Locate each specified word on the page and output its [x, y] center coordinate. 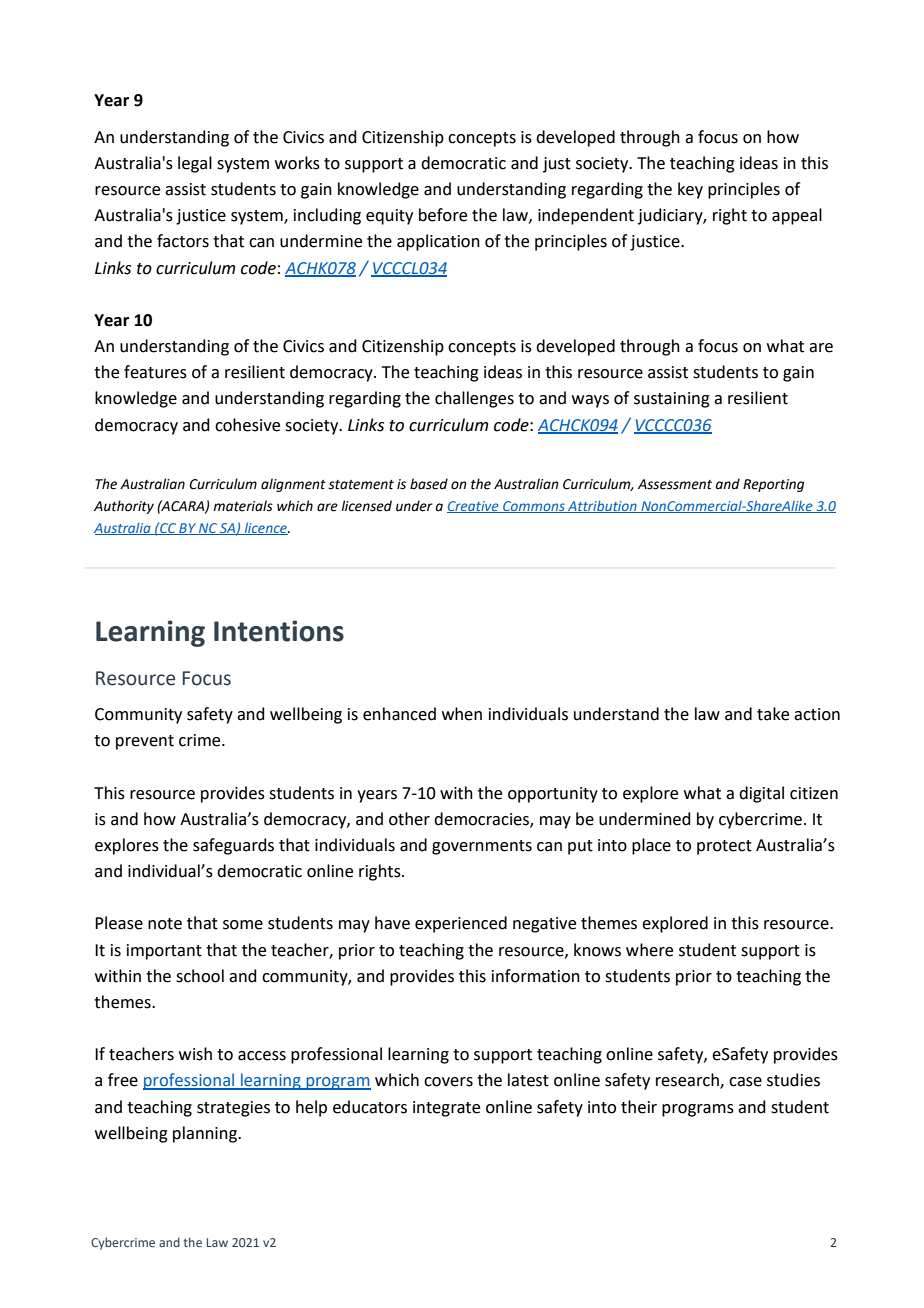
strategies [233, 1109]
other [409, 819]
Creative [474, 507]
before [443, 215]
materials [243, 506]
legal [195, 164]
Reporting [773, 485]
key [690, 190]
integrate [446, 1109]
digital [761, 794]
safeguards [233, 846]
